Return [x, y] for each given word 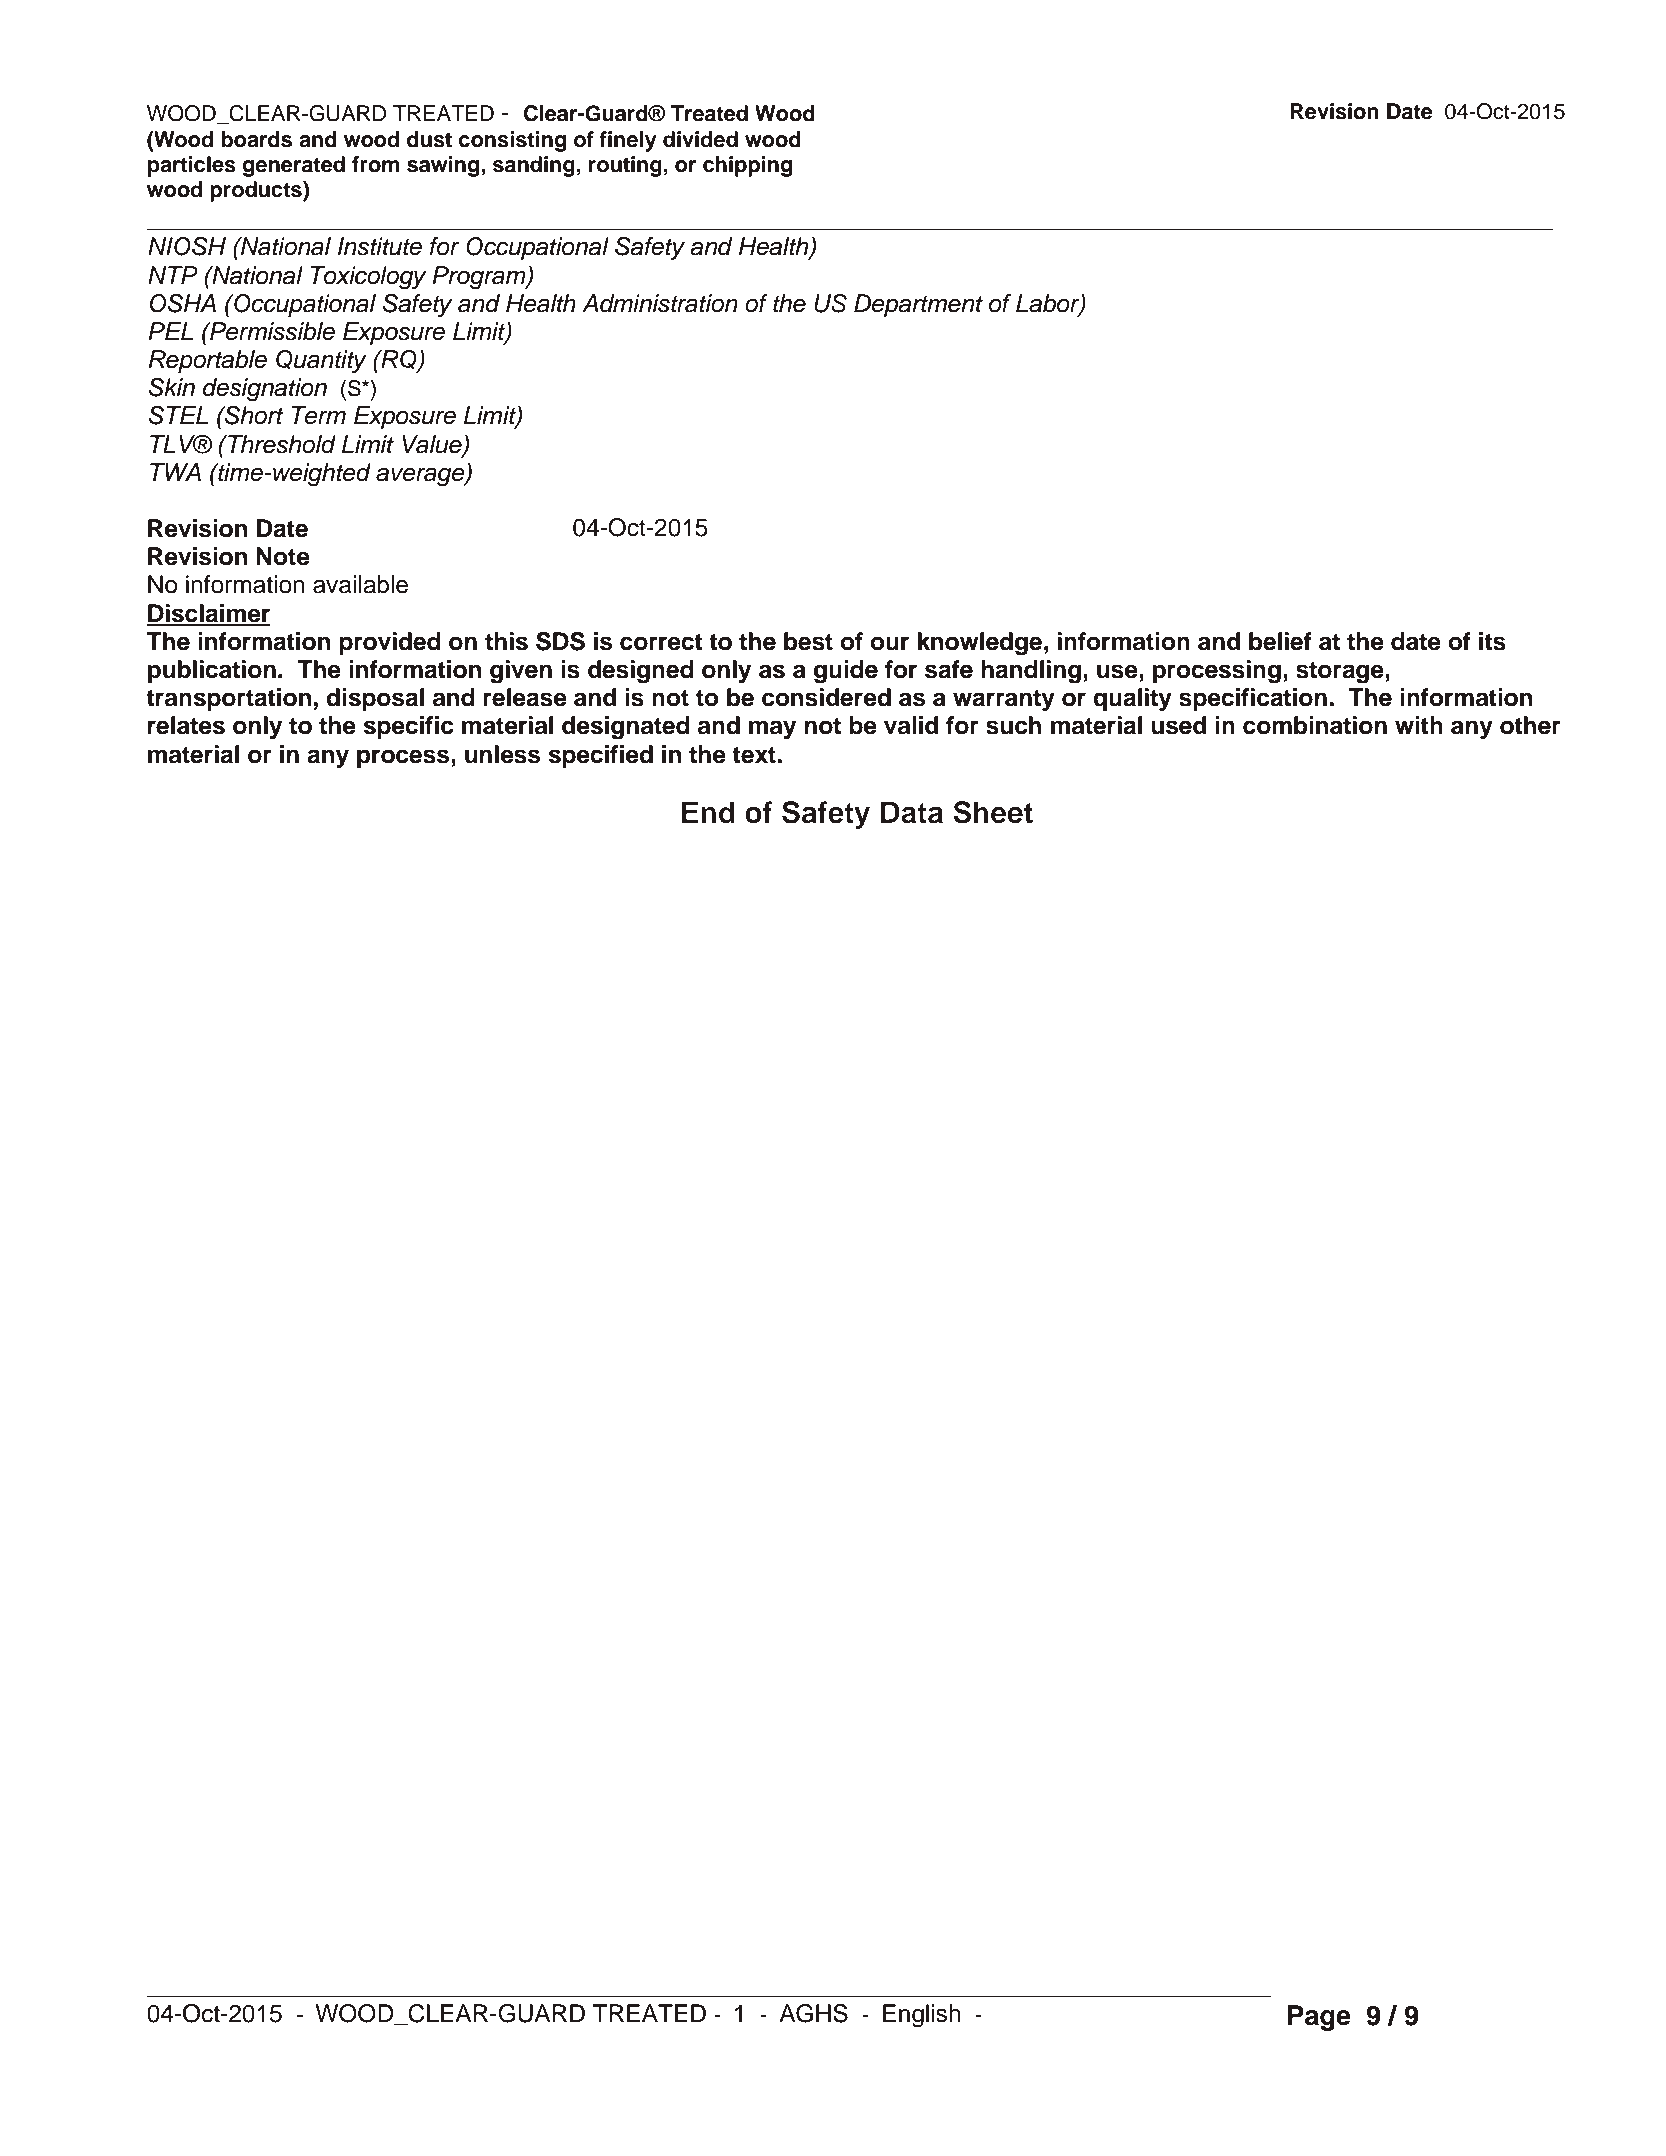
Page [1319, 2018]
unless [502, 754]
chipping [747, 166]
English [921, 2016]
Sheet [993, 812]
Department [918, 305]
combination [1315, 725]
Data [912, 812]
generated [293, 166]
